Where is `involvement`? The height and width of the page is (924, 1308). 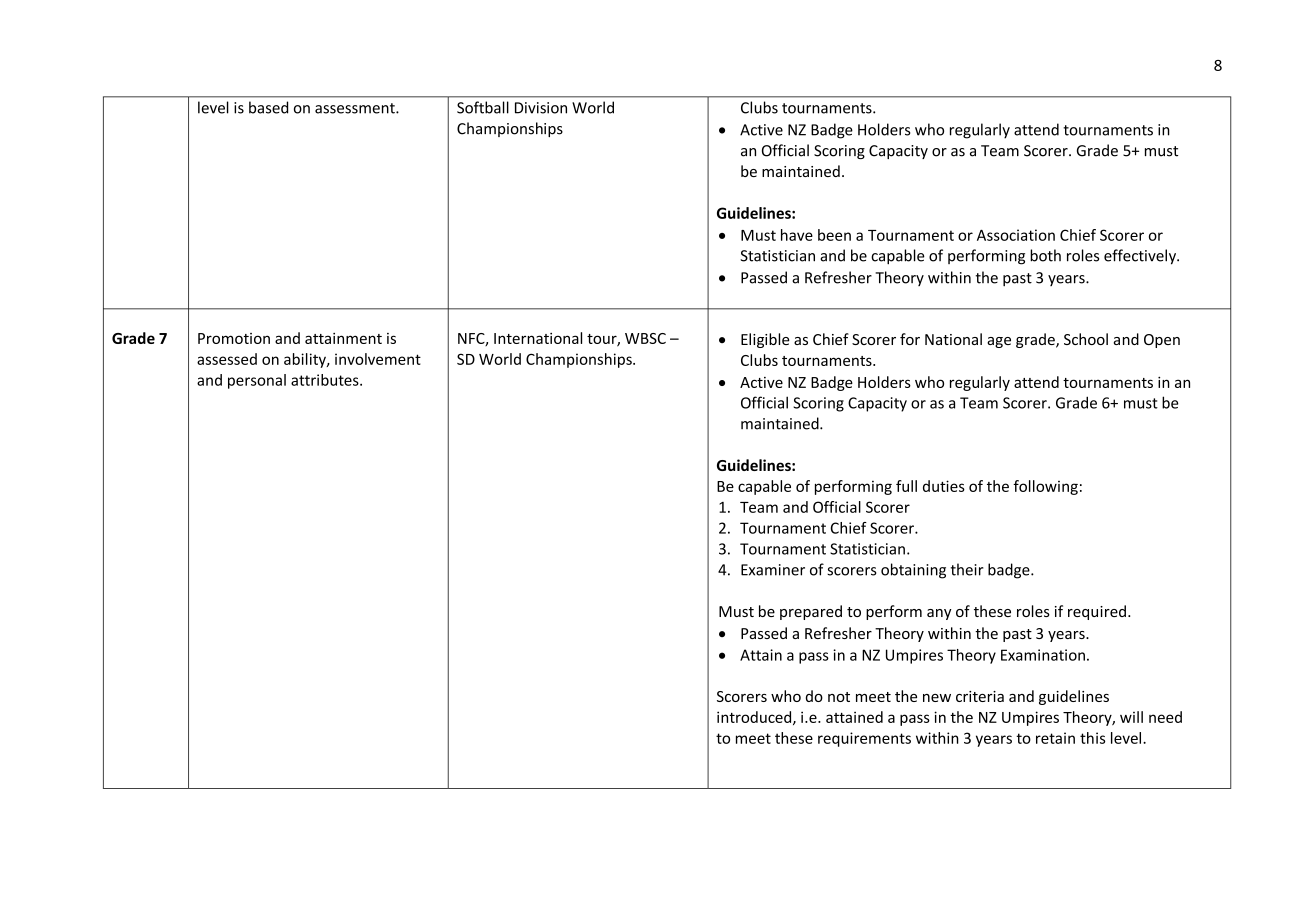 involvement is located at coordinates (378, 359).
